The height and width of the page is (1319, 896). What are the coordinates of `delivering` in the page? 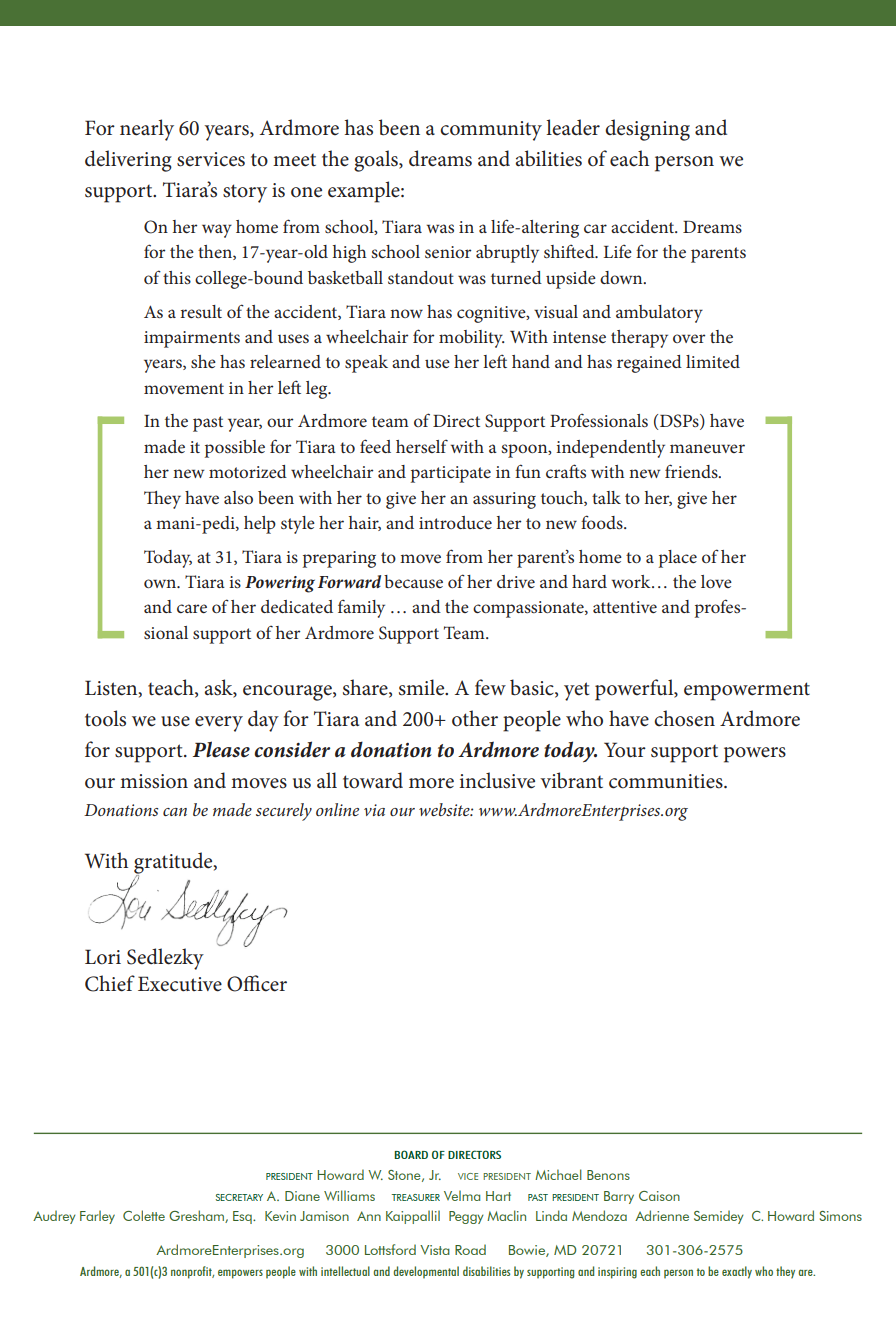 It's located at (128, 161).
